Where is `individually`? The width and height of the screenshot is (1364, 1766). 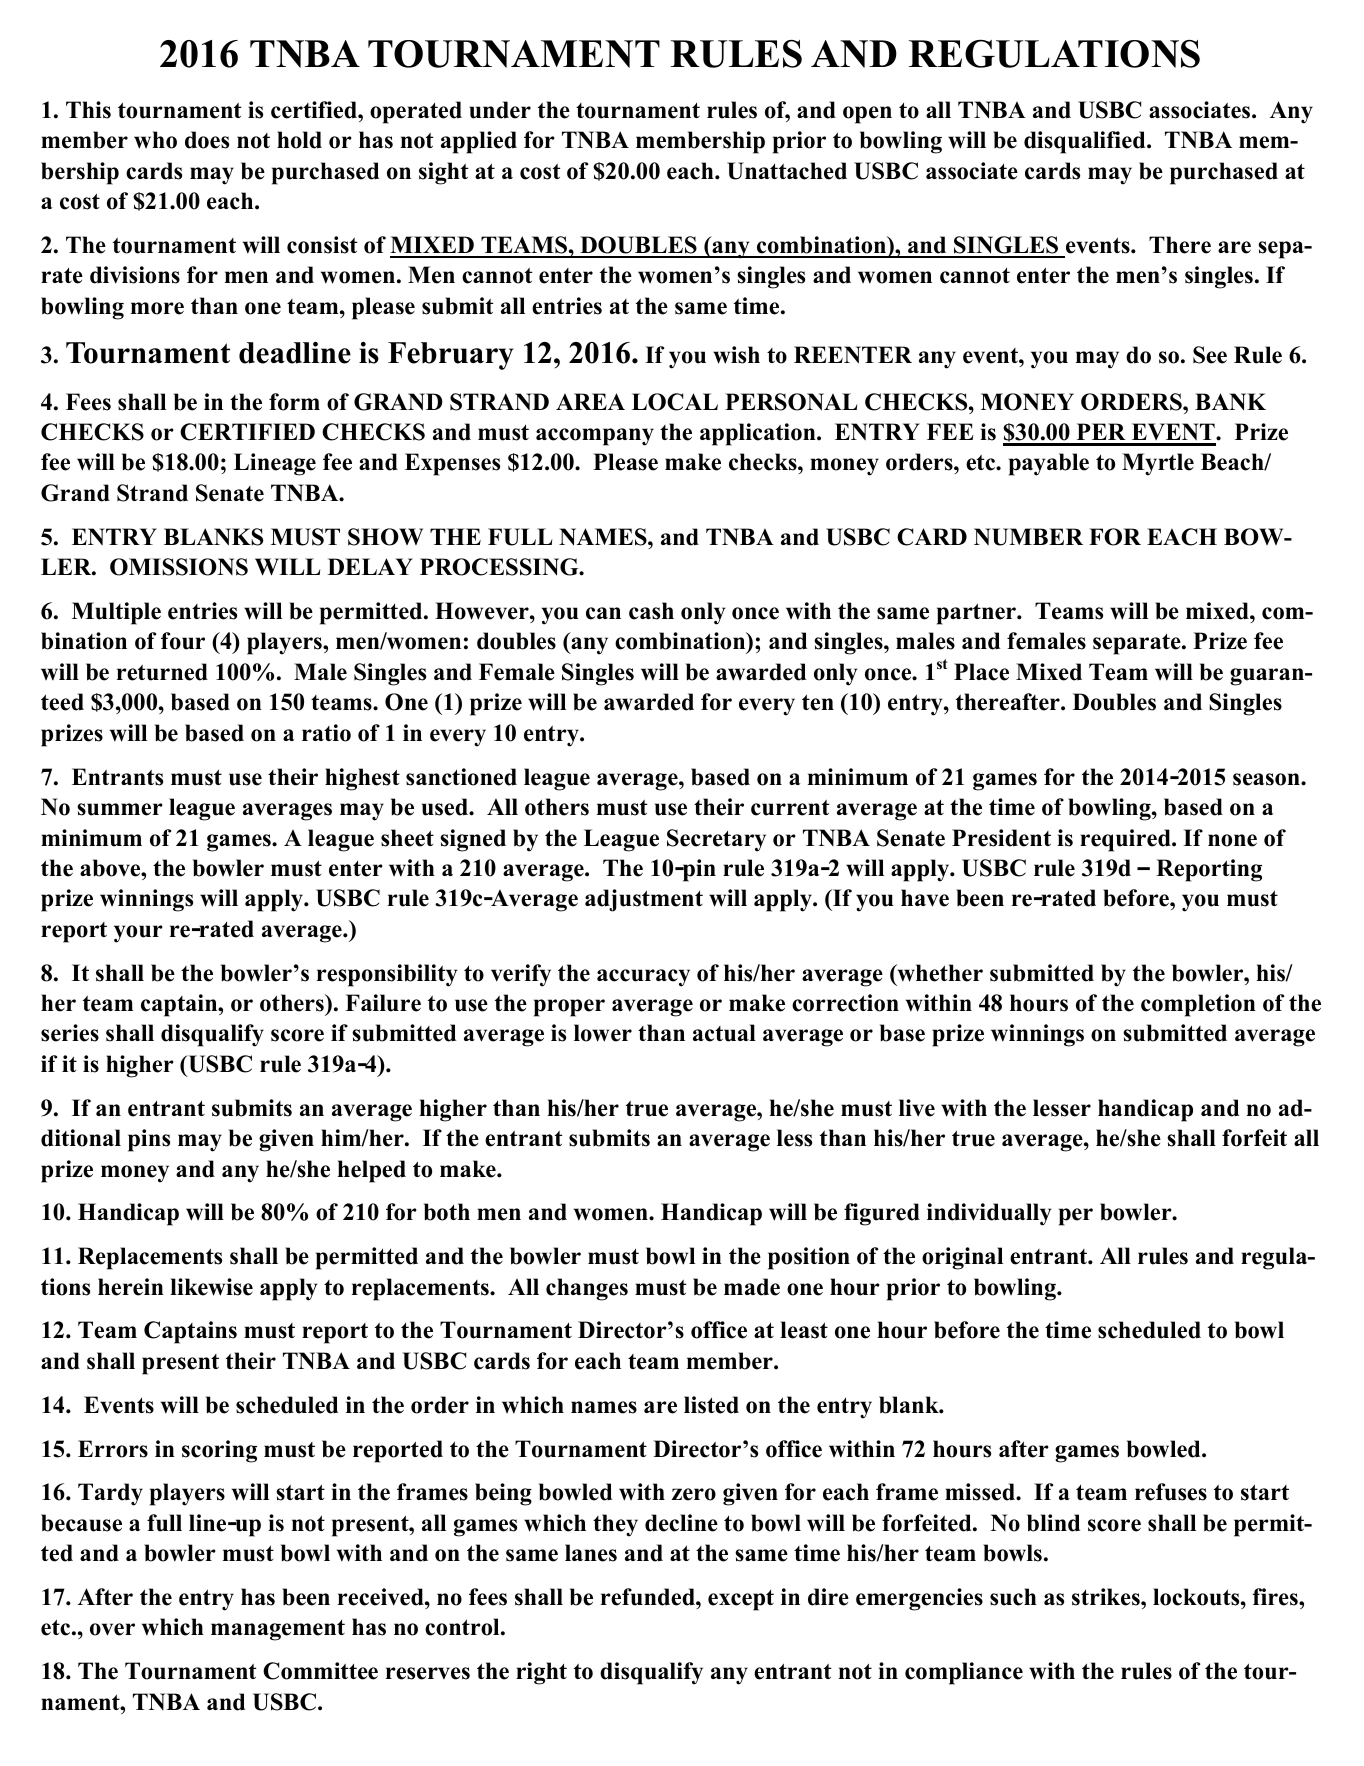 individually is located at coordinates (989, 1214).
